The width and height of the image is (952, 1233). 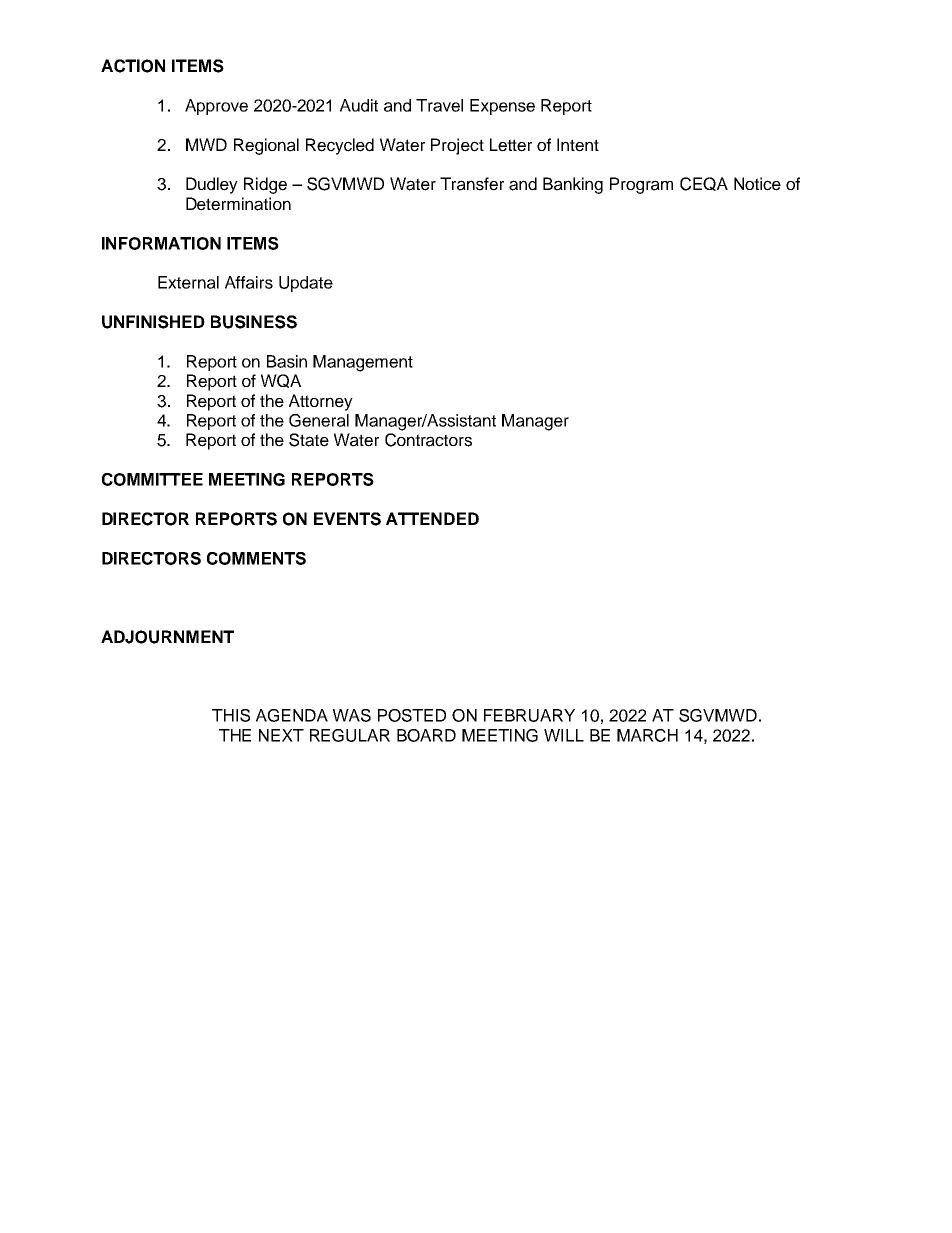 What do you see at coordinates (578, 145) in the image?
I see `Intent` at bounding box center [578, 145].
